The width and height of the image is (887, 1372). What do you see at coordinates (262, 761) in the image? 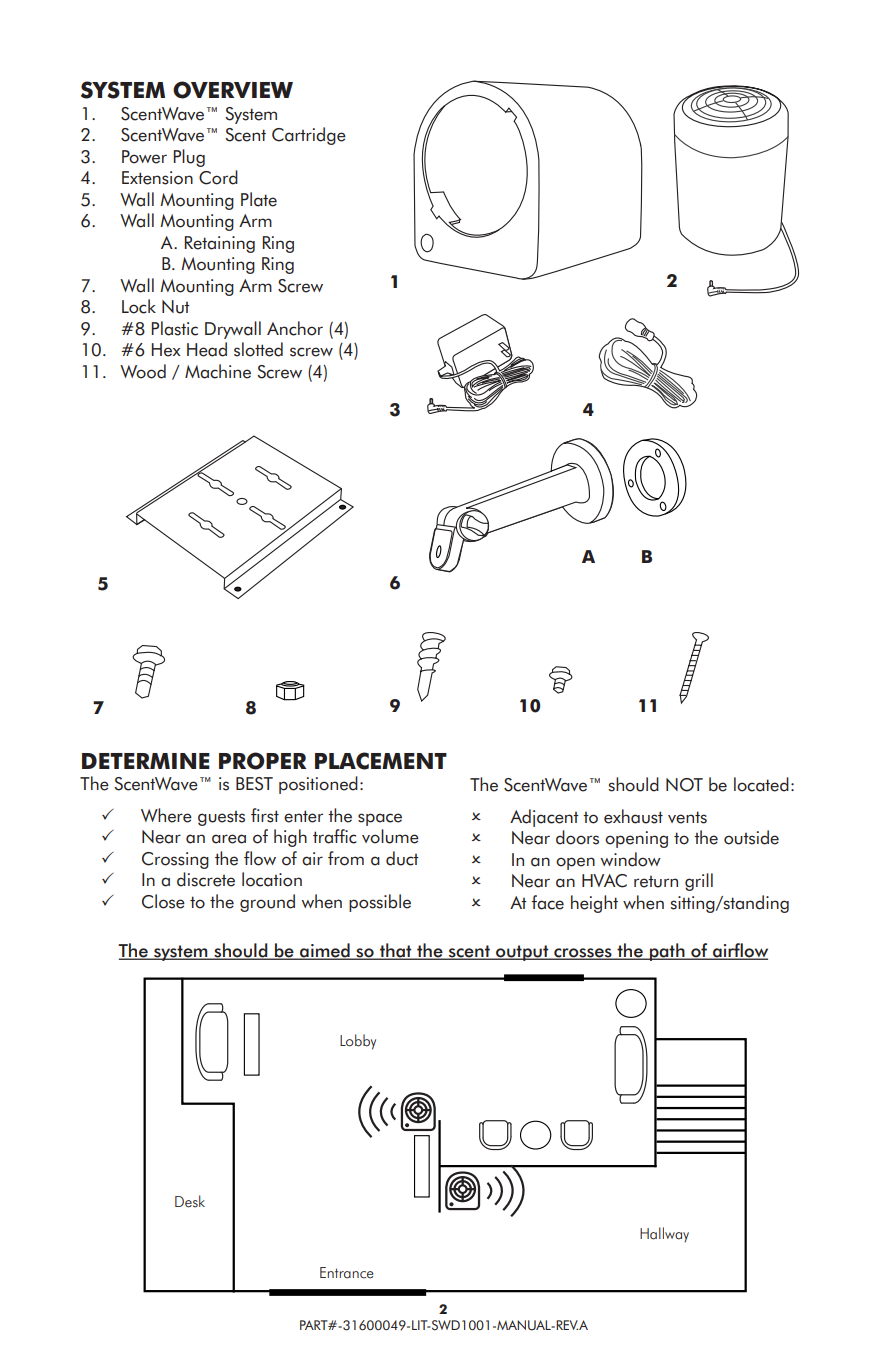
I see `PROPER` at bounding box center [262, 761].
